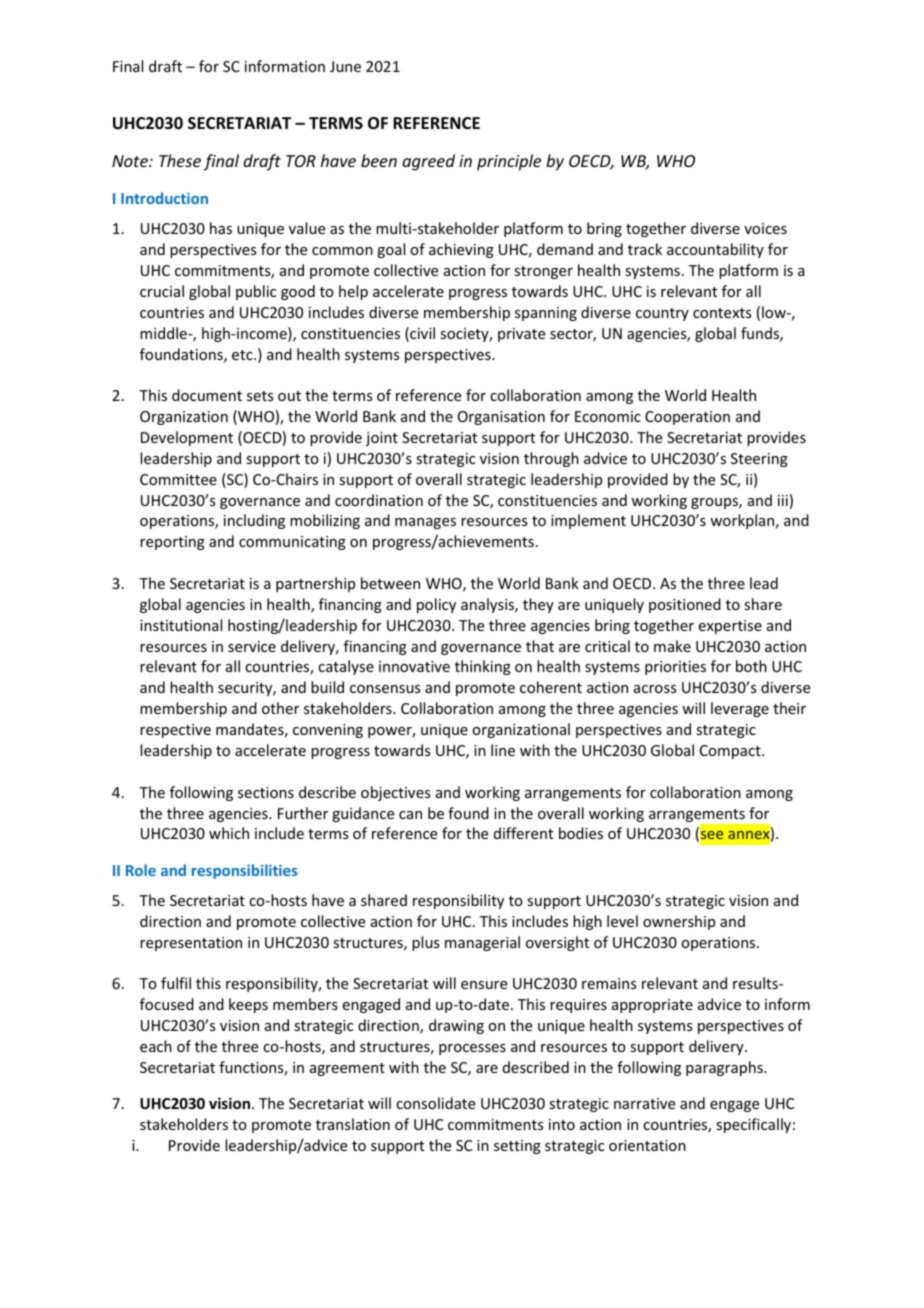  What do you see at coordinates (180, 160) in the screenshot?
I see `These` at bounding box center [180, 160].
